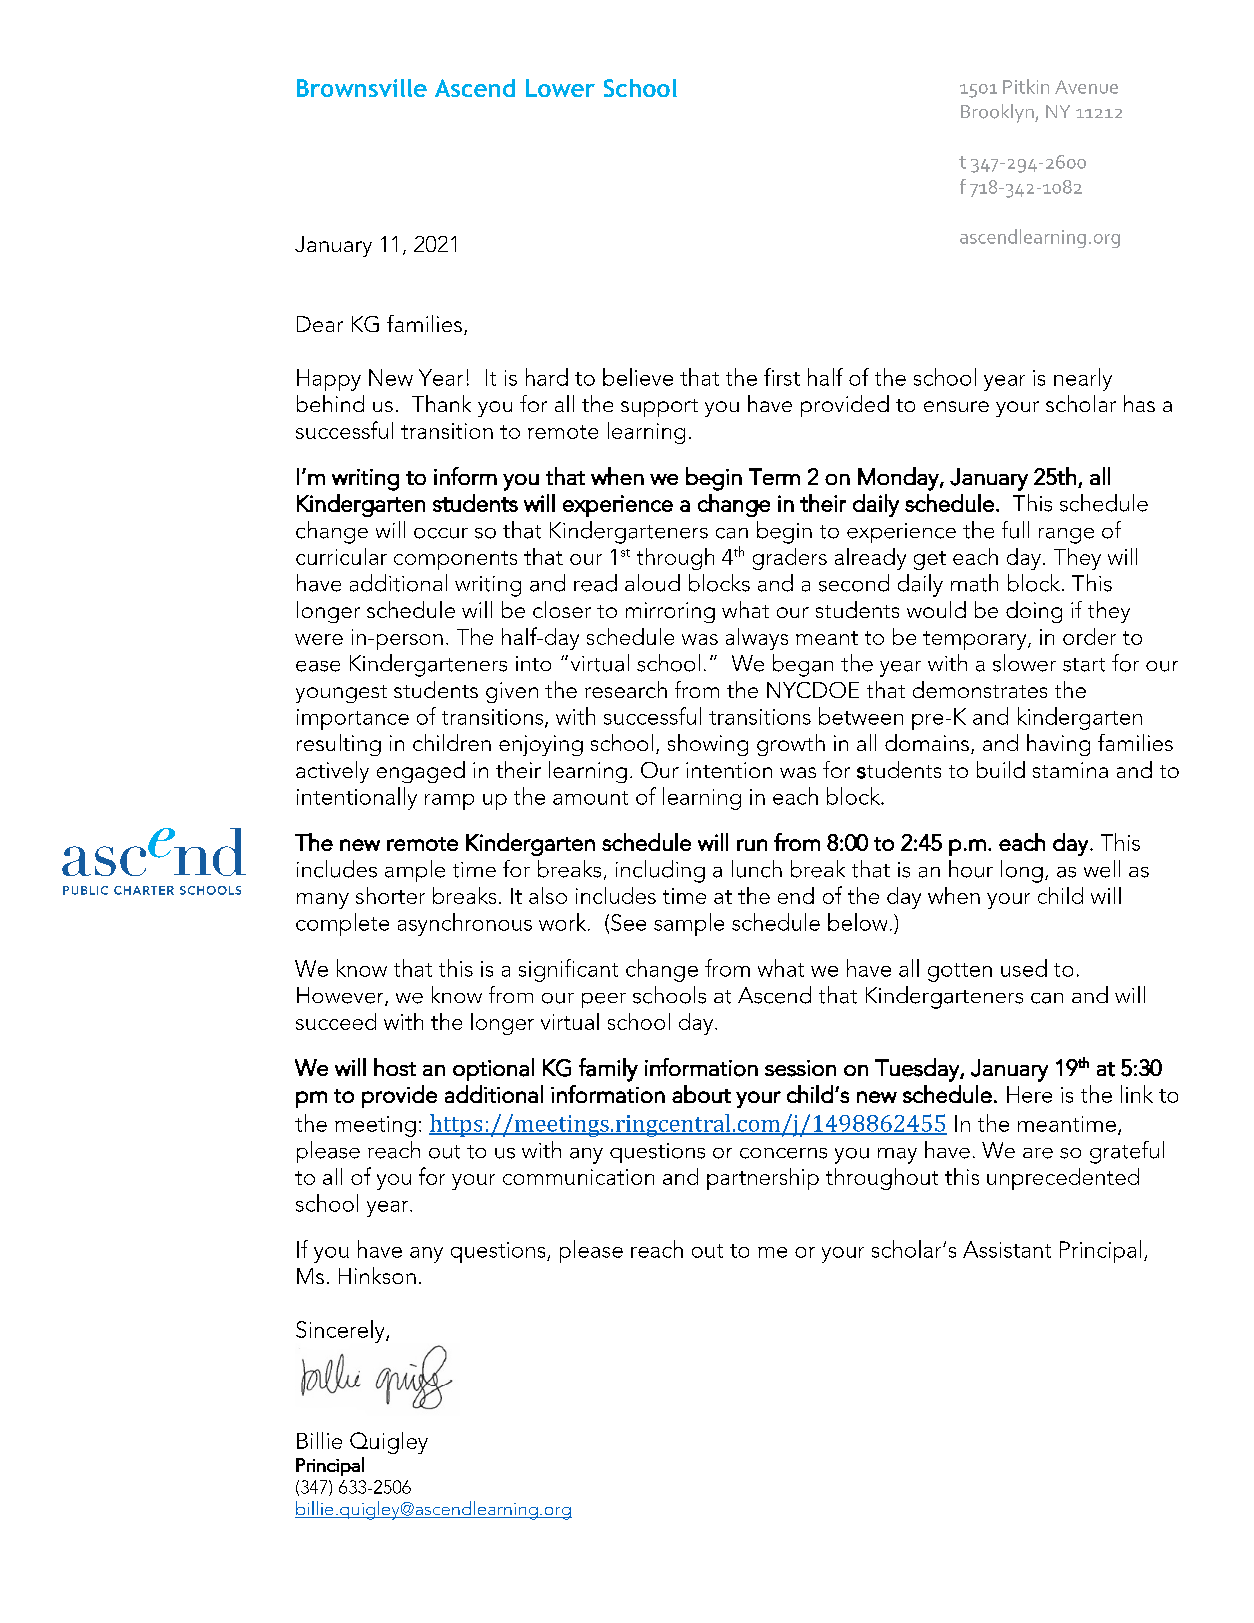 This screenshot has width=1254, height=1623. Describe the element at coordinates (708, 745) in the screenshot. I see `showing` at that location.
